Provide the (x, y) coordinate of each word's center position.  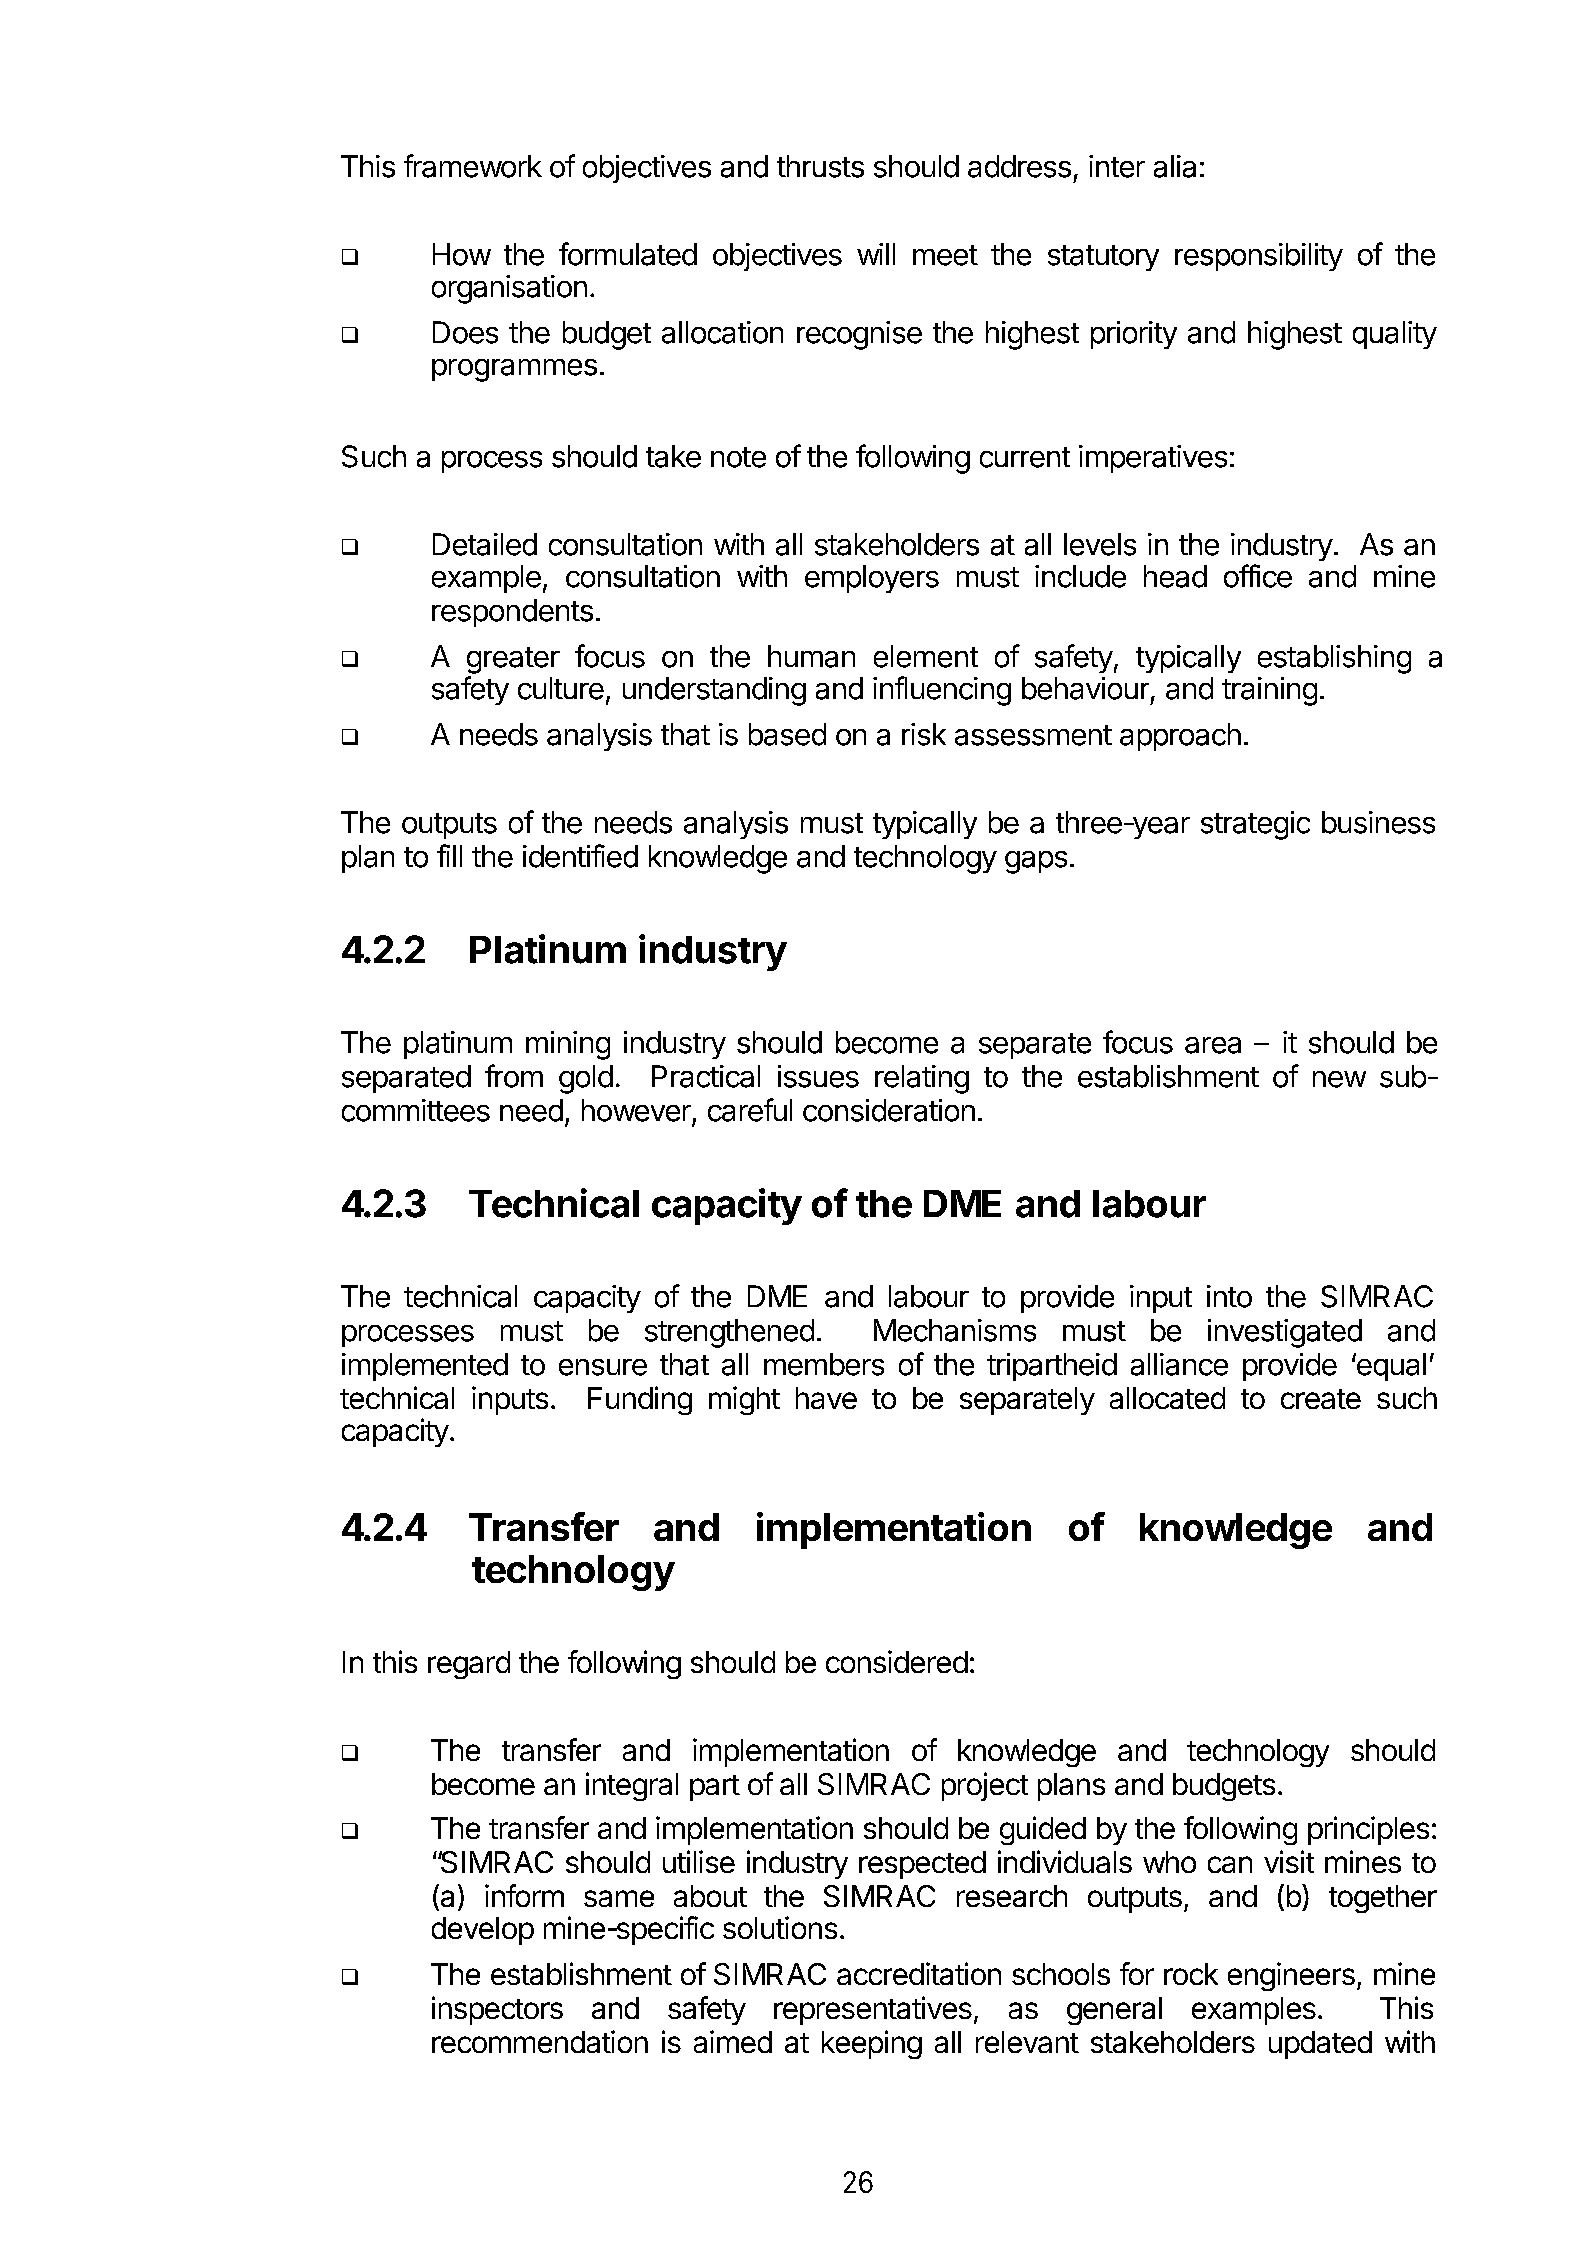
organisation (509, 289)
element (926, 656)
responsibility (1259, 257)
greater (513, 660)
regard (469, 1665)
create (1321, 1399)
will (876, 254)
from (514, 1076)
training (1269, 691)
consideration (889, 1110)
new (1339, 1079)
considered (897, 1661)
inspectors (497, 2010)
